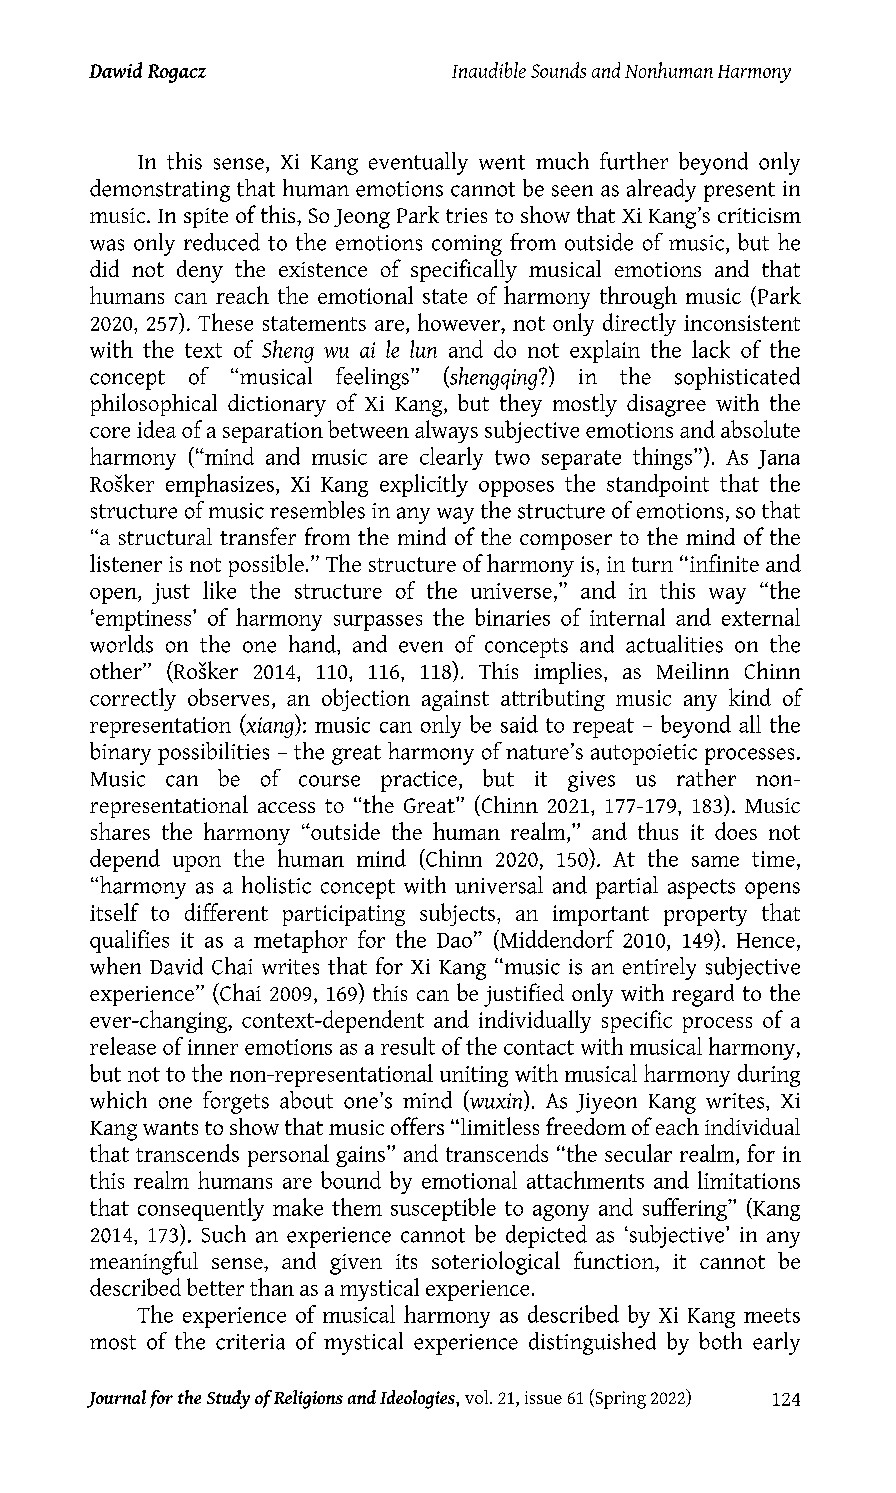 The width and height of the screenshot is (896, 1493). I want to click on vol, so click(478, 1397).
